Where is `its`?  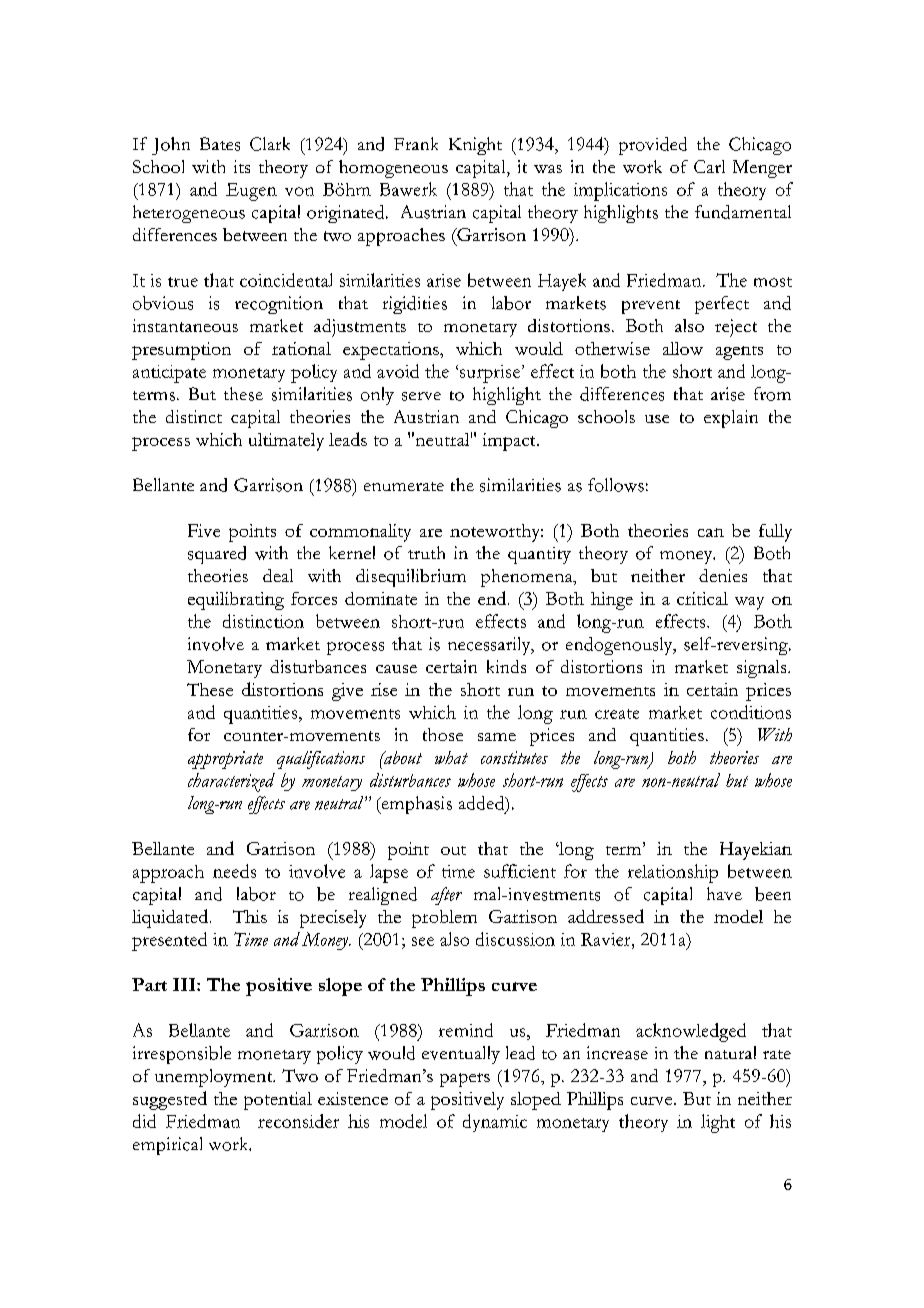
its is located at coordinates (242, 166).
